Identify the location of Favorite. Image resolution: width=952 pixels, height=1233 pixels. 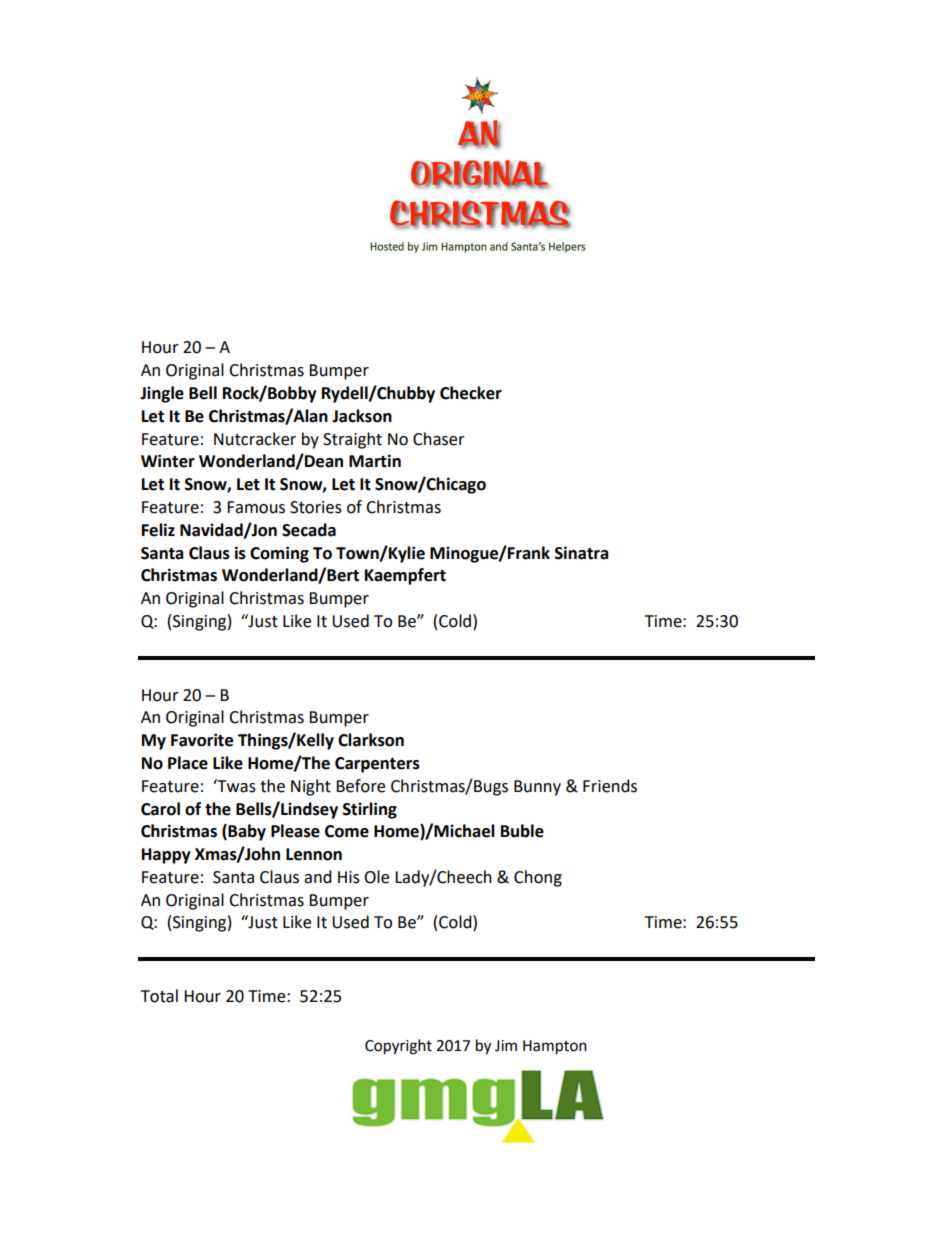
(202, 740).
